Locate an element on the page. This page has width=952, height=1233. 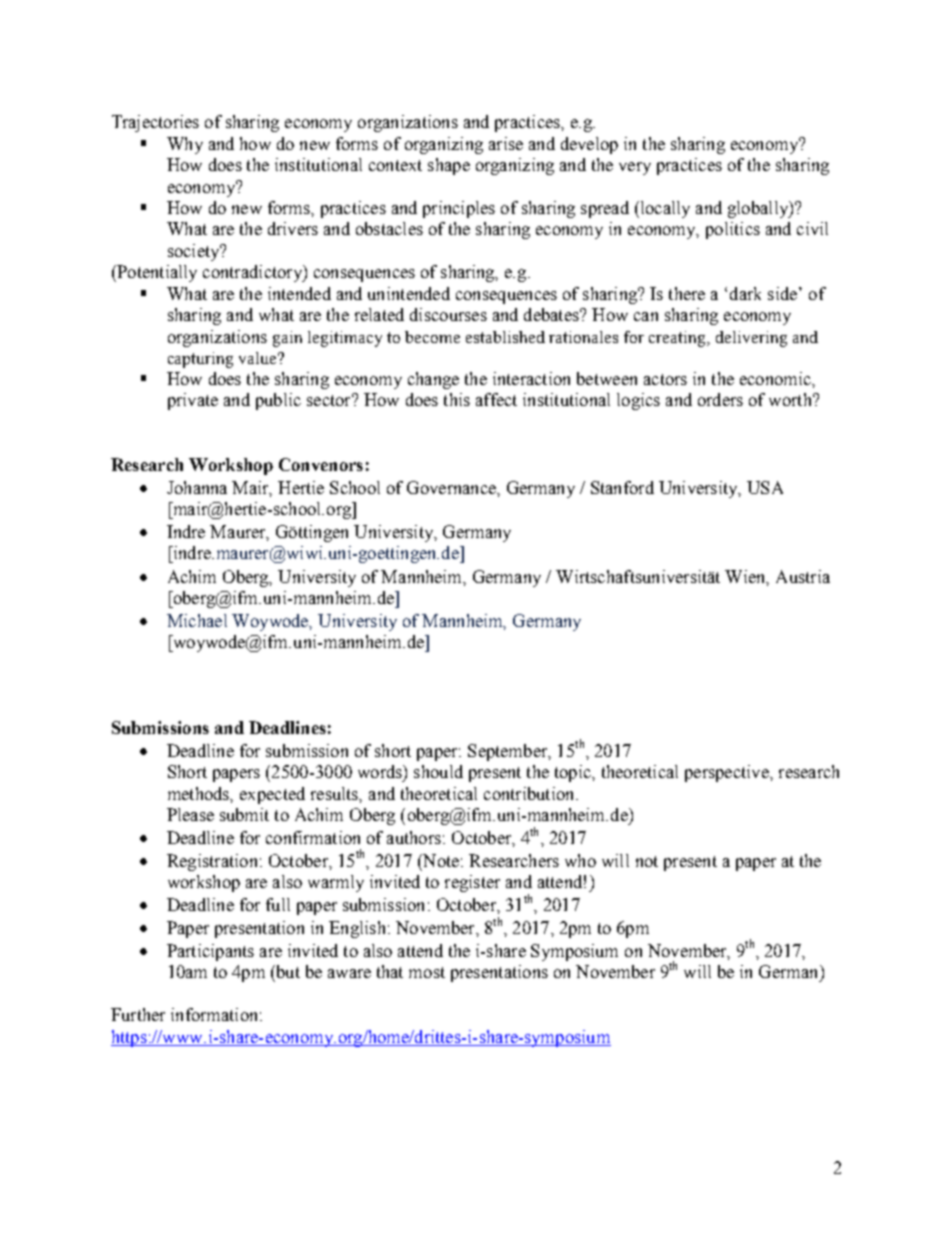
capturing is located at coordinates (200, 360).
